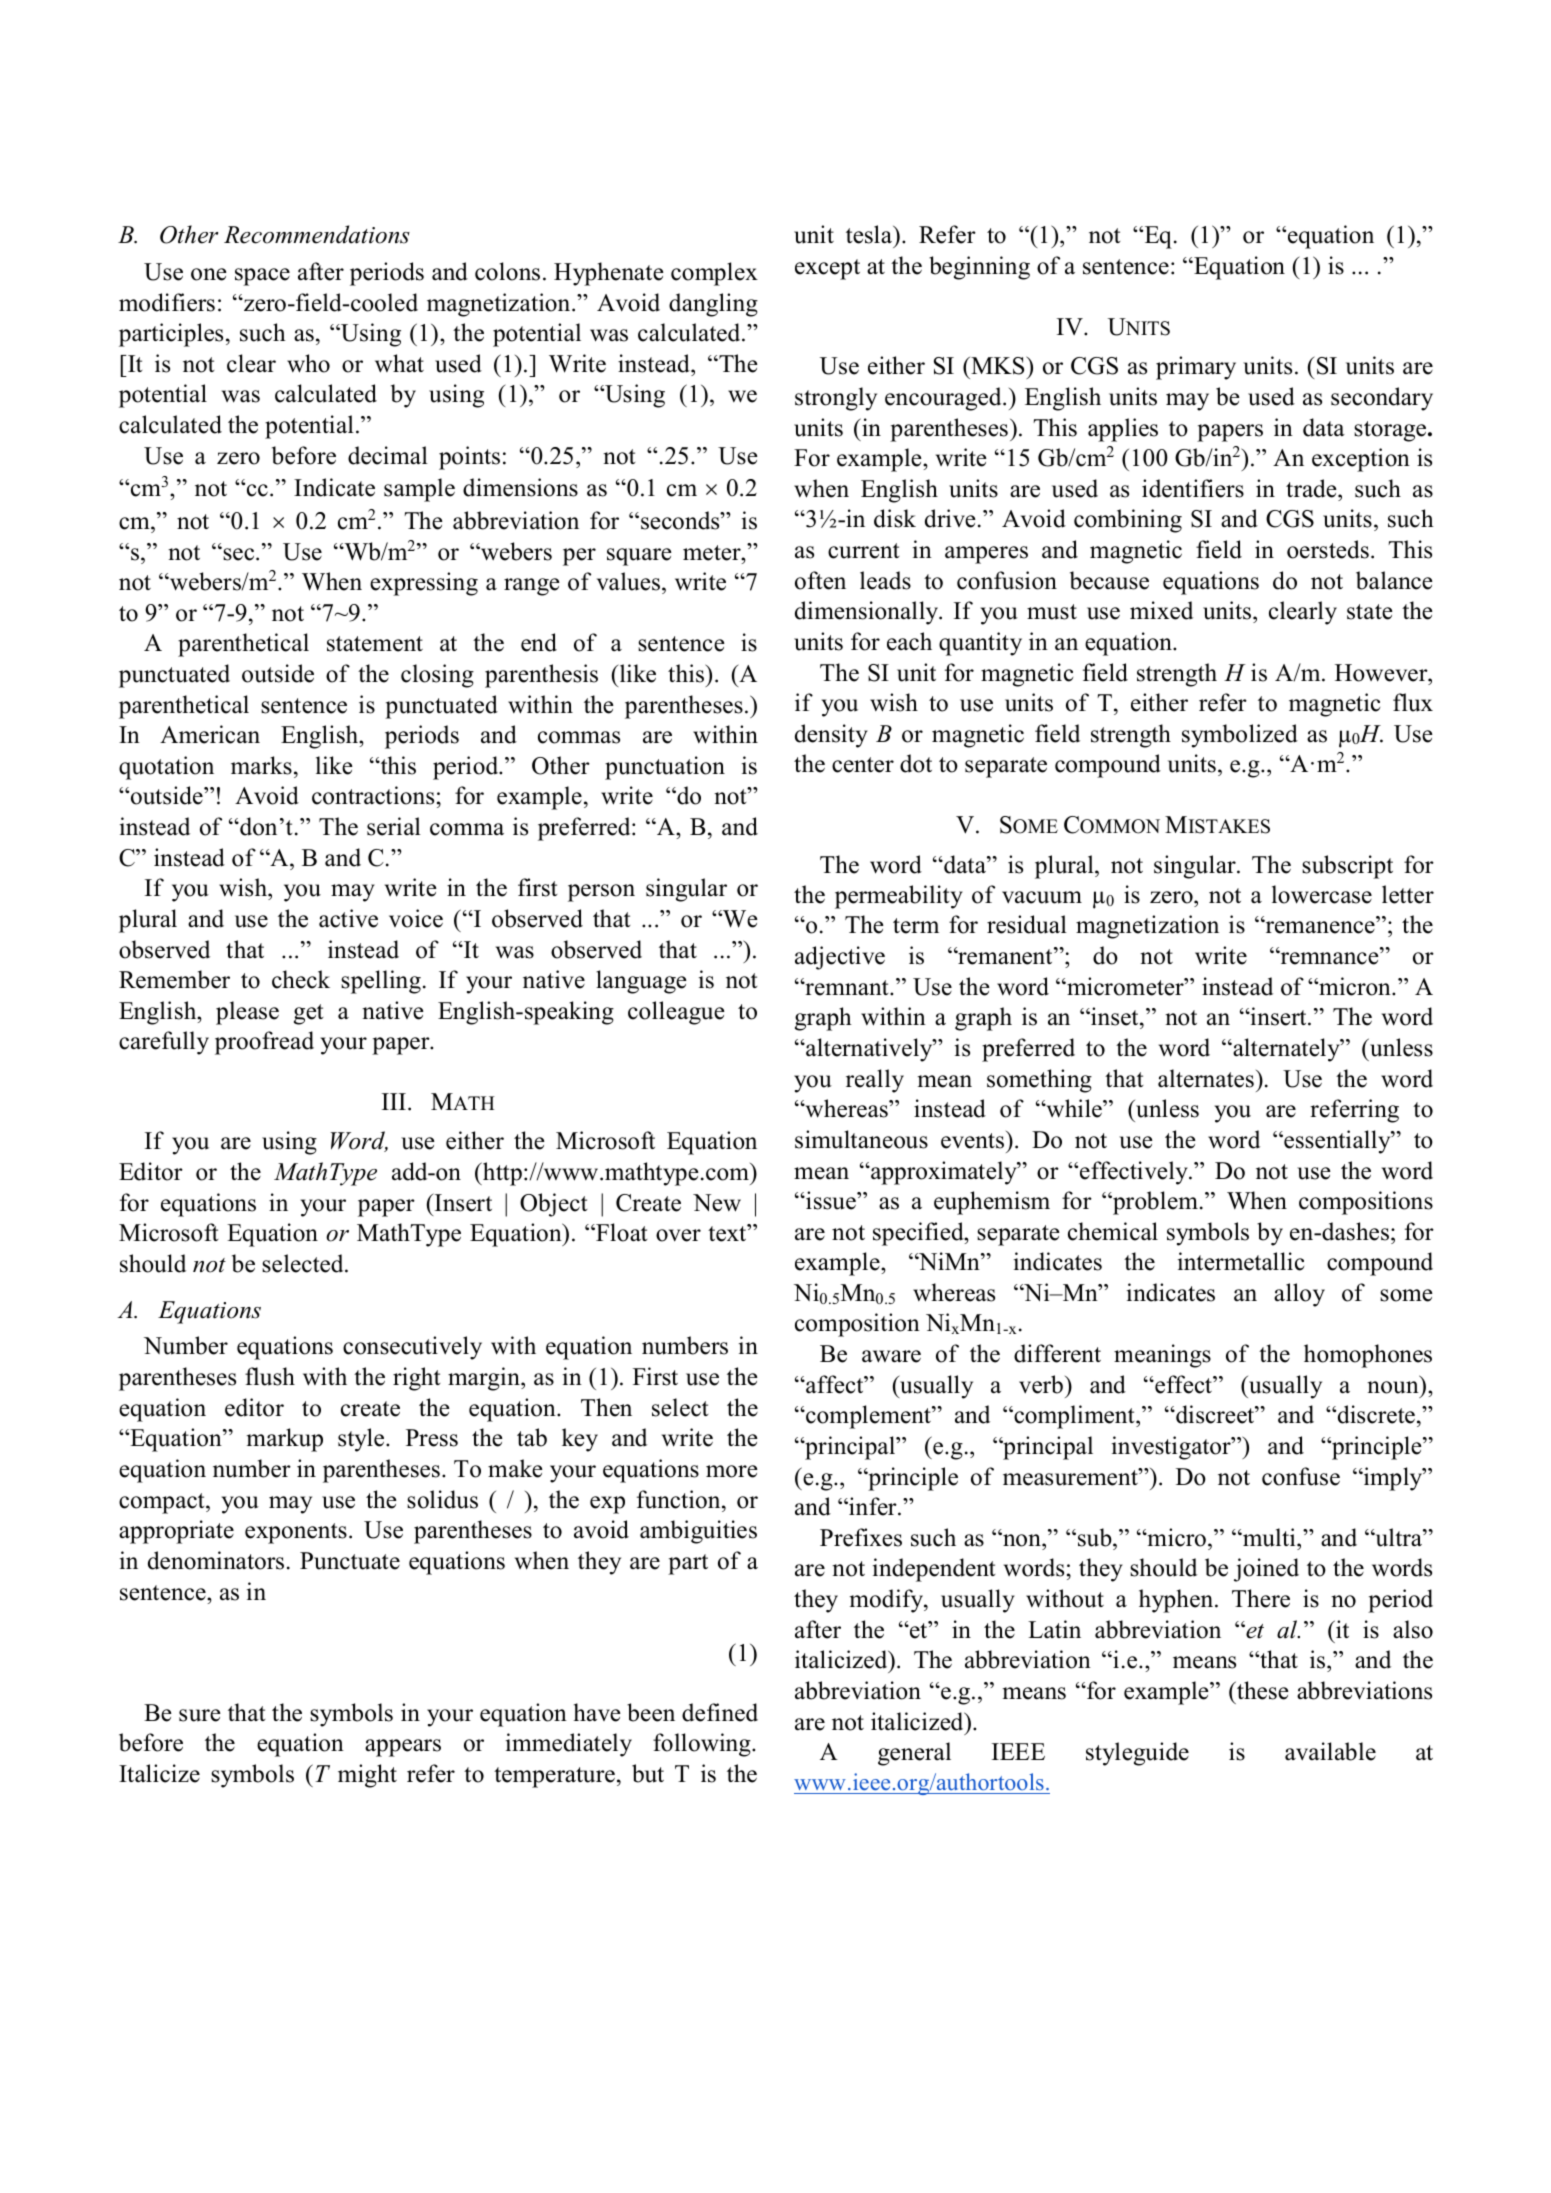  Describe the element at coordinates (1240, 736) in the page. I see `symbolized` at that location.
